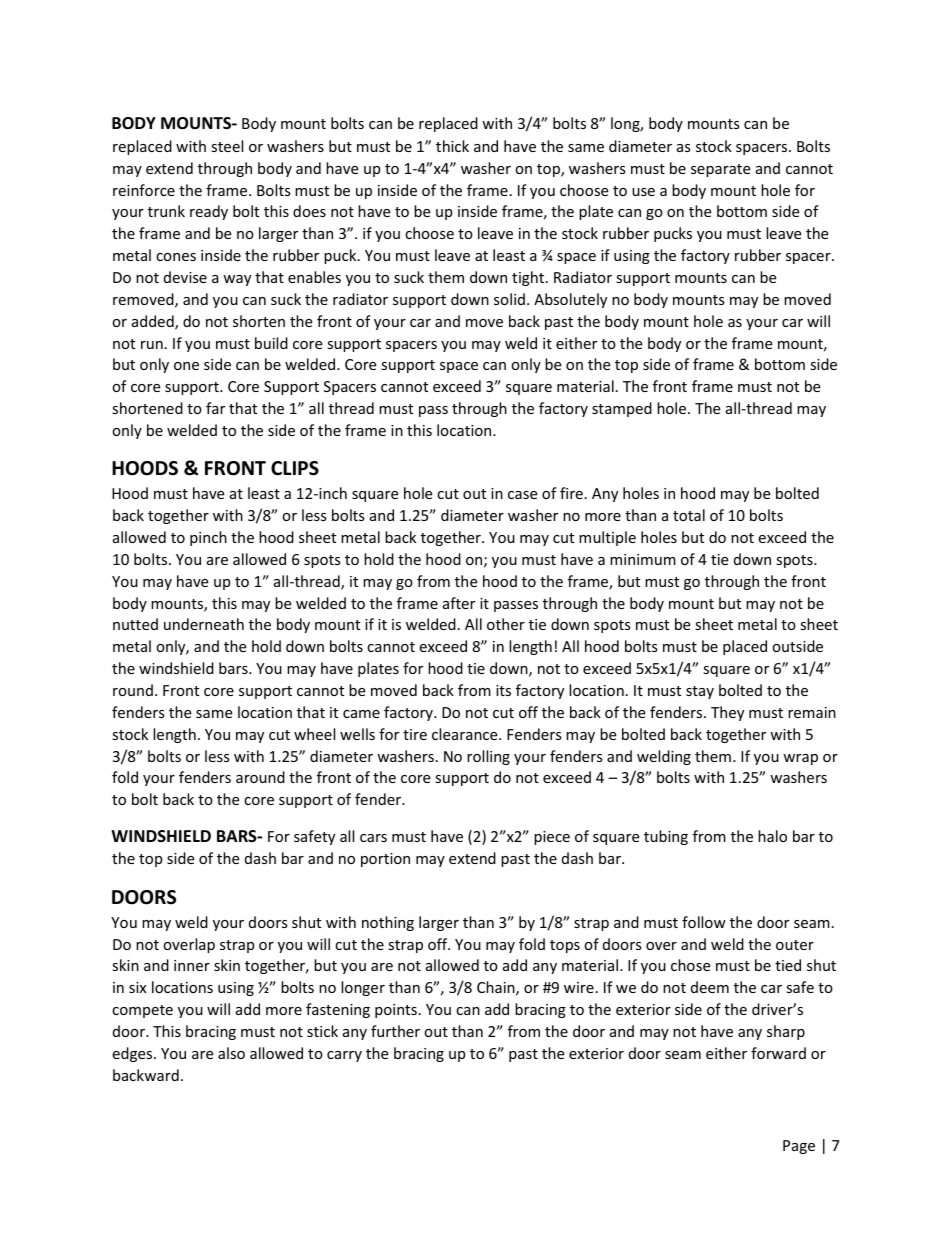 The height and width of the screenshot is (1233, 952). Describe the element at coordinates (227, 146) in the screenshot. I see `steel` at that location.
